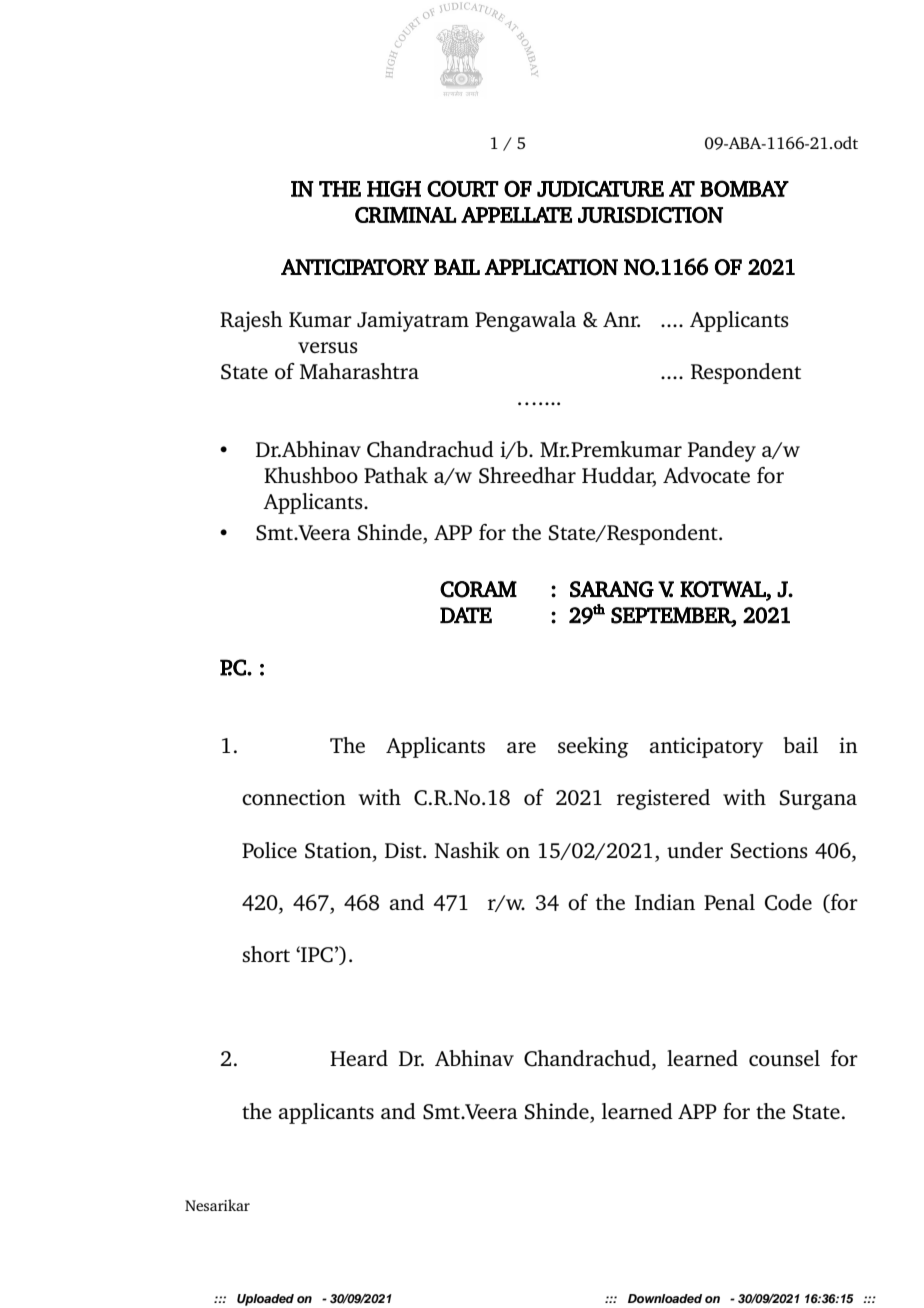  Describe the element at coordinates (467, 850) in the image. I see `Nashik` at that location.
